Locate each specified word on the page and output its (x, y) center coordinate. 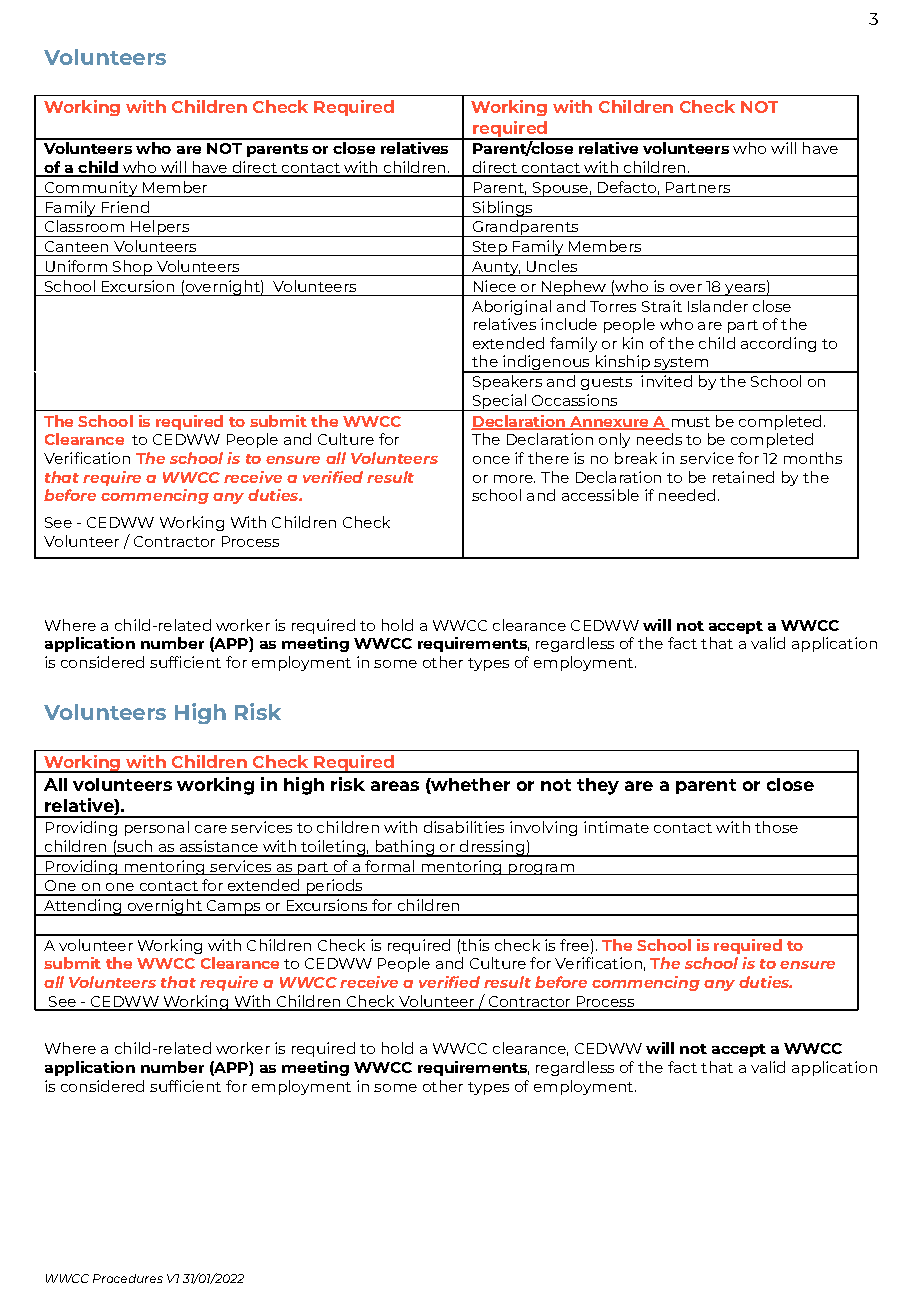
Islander (718, 306)
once (491, 460)
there (548, 458)
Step (489, 248)
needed (687, 495)
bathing (404, 848)
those (776, 827)
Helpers (160, 228)
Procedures (128, 1278)
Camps (233, 908)
